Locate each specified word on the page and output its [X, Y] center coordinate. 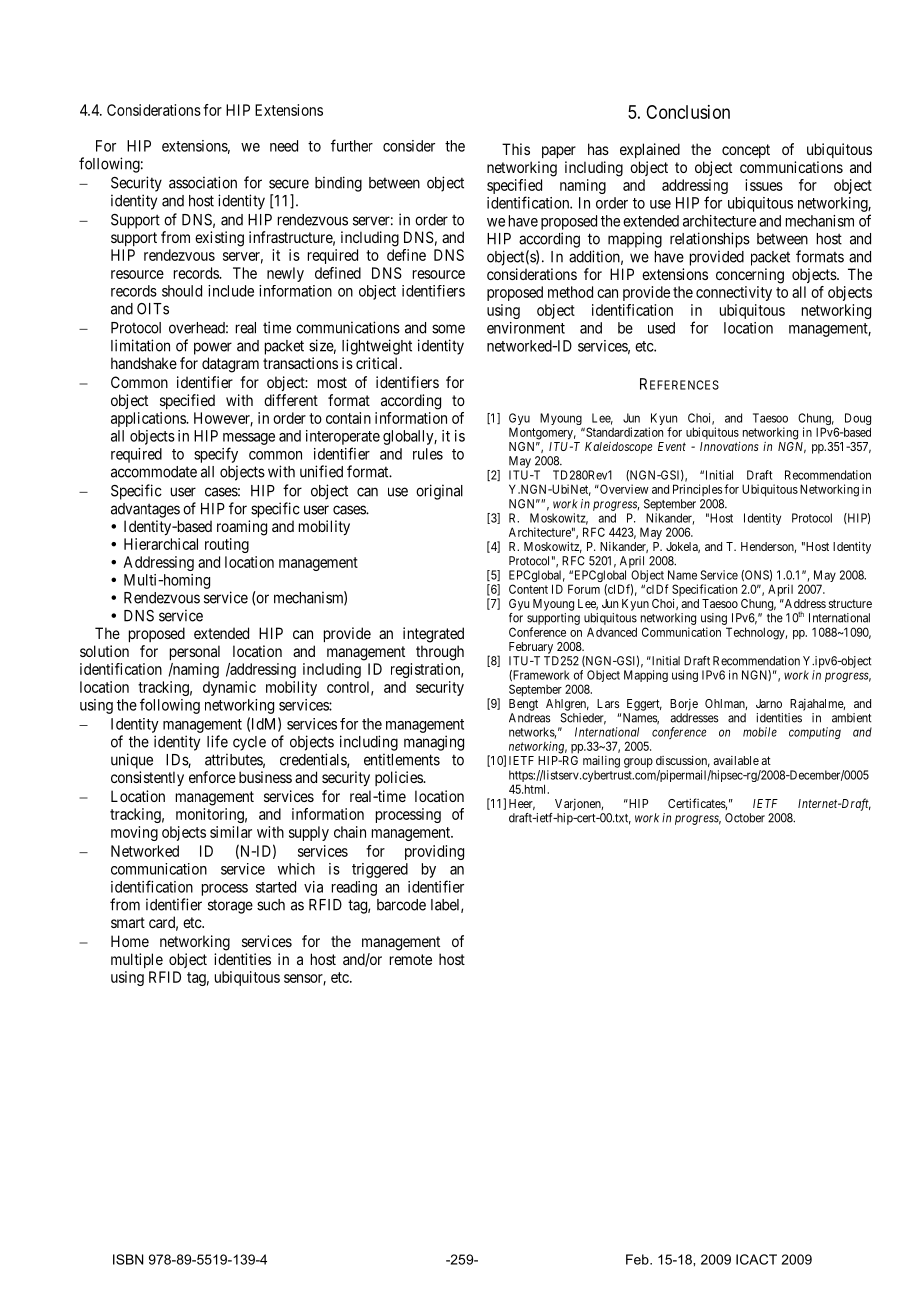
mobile [760, 732]
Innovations [729, 446]
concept [746, 151]
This [516, 149]
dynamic [229, 688]
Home [130, 941]
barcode [401, 905]
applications [149, 419]
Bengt [523, 705]
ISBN [128, 1259]
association [203, 182]
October [745, 818]
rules [428, 454]
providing [434, 852]
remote [411, 959]
